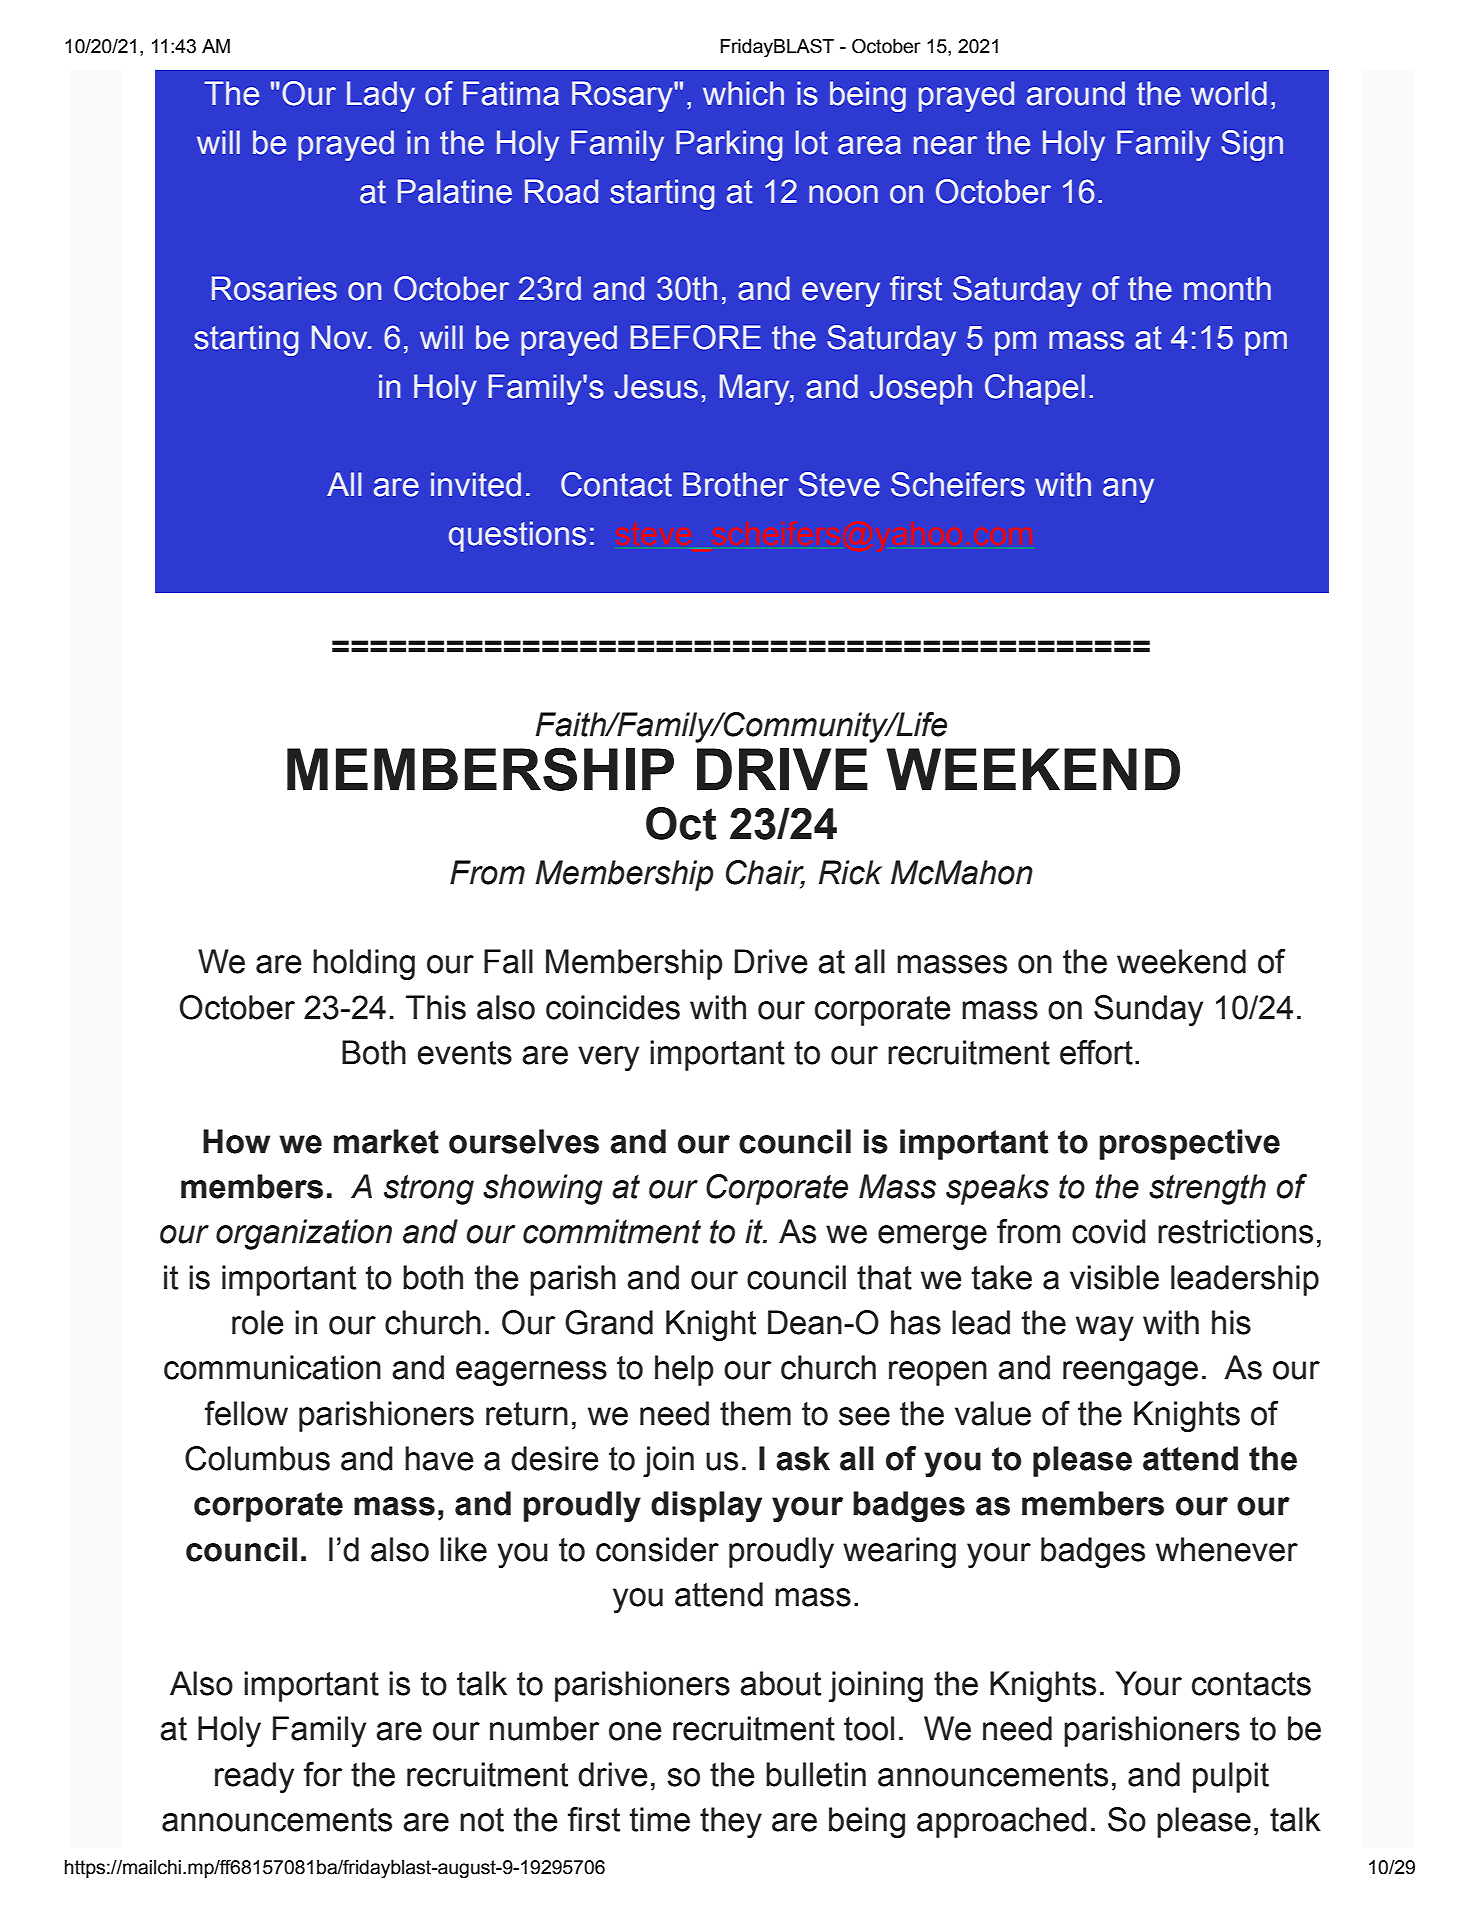  What do you see at coordinates (1076, 93) in the page?
I see `around` at bounding box center [1076, 93].
